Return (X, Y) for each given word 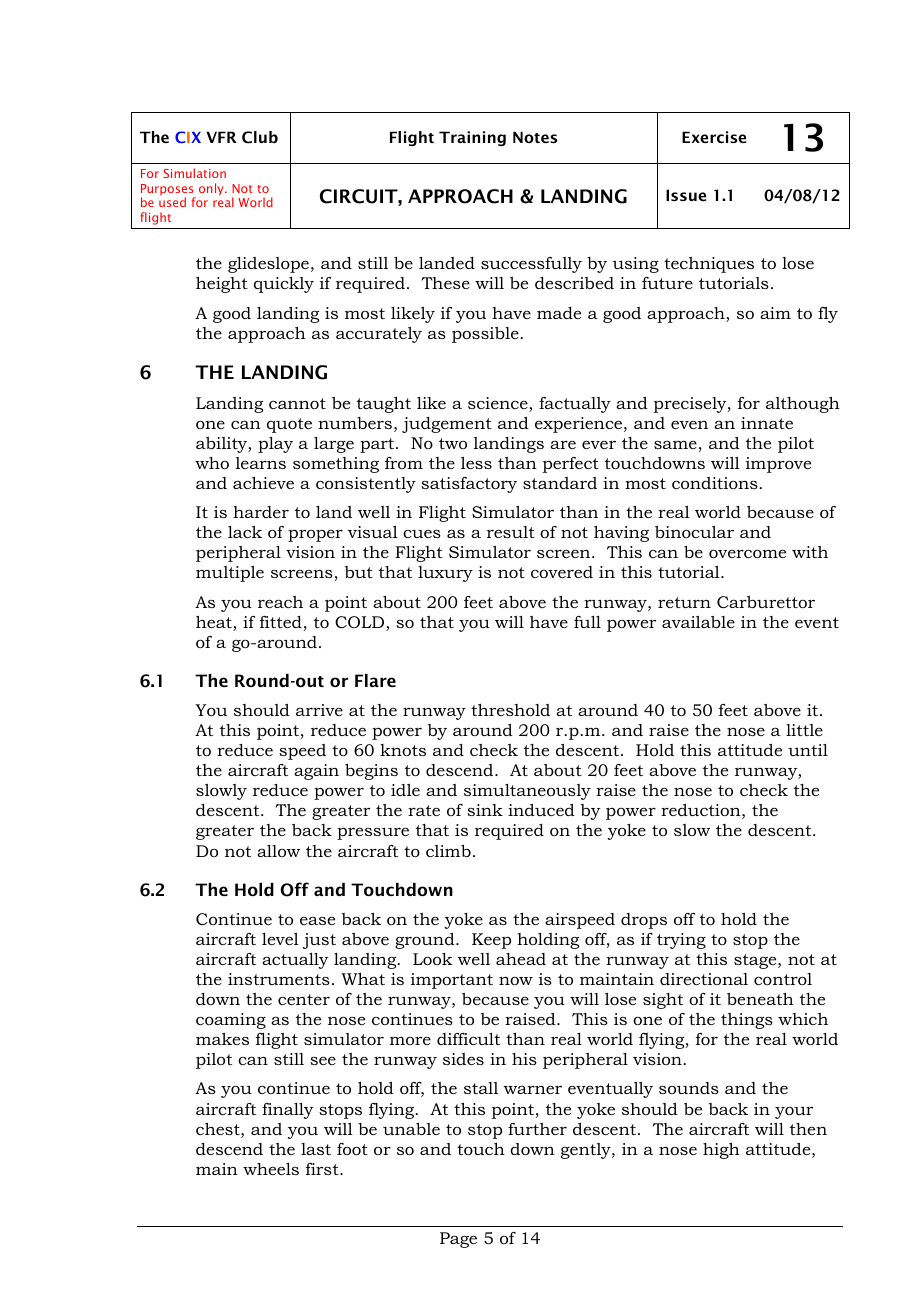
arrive (319, 710)
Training (472, 138)
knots (403, 750)
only (212, 189)
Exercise (714, 137)
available (698, 622)
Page (458, 1240)
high (721, 1151)
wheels (271, 1169)
